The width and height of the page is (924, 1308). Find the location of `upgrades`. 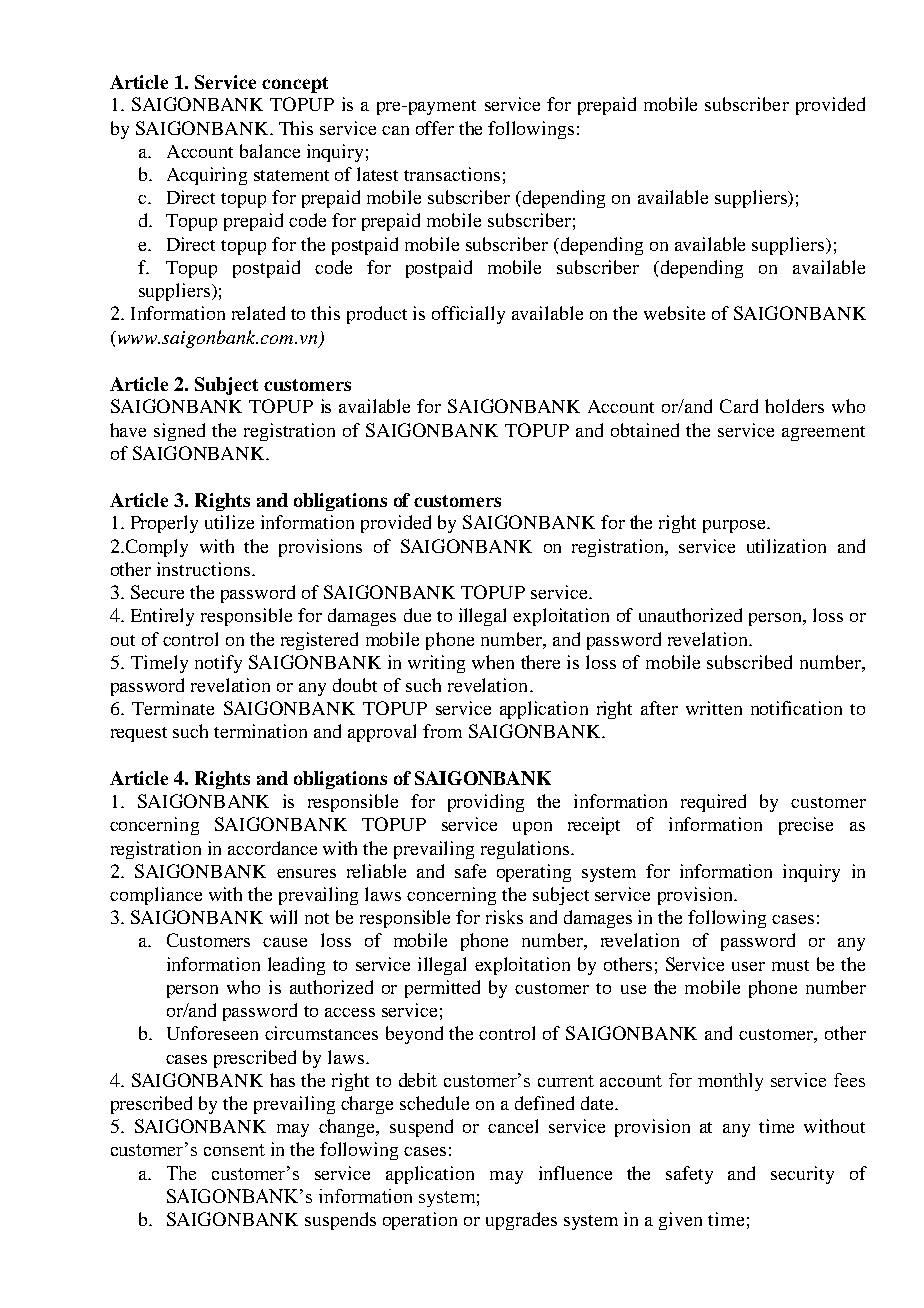

upgrades is located at coordinates (521, 1221).
